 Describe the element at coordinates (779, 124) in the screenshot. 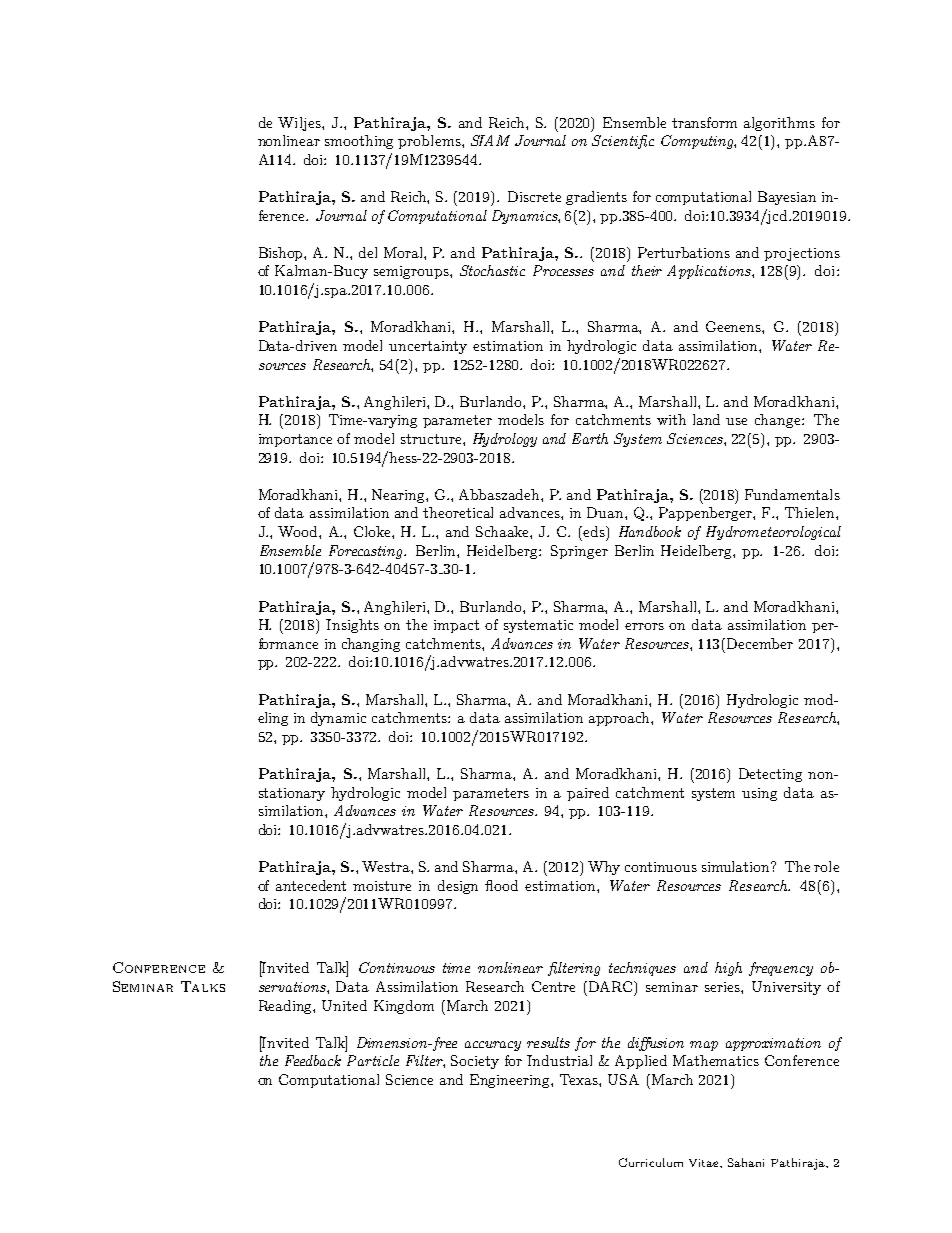

I see `algorithms` at that location.
